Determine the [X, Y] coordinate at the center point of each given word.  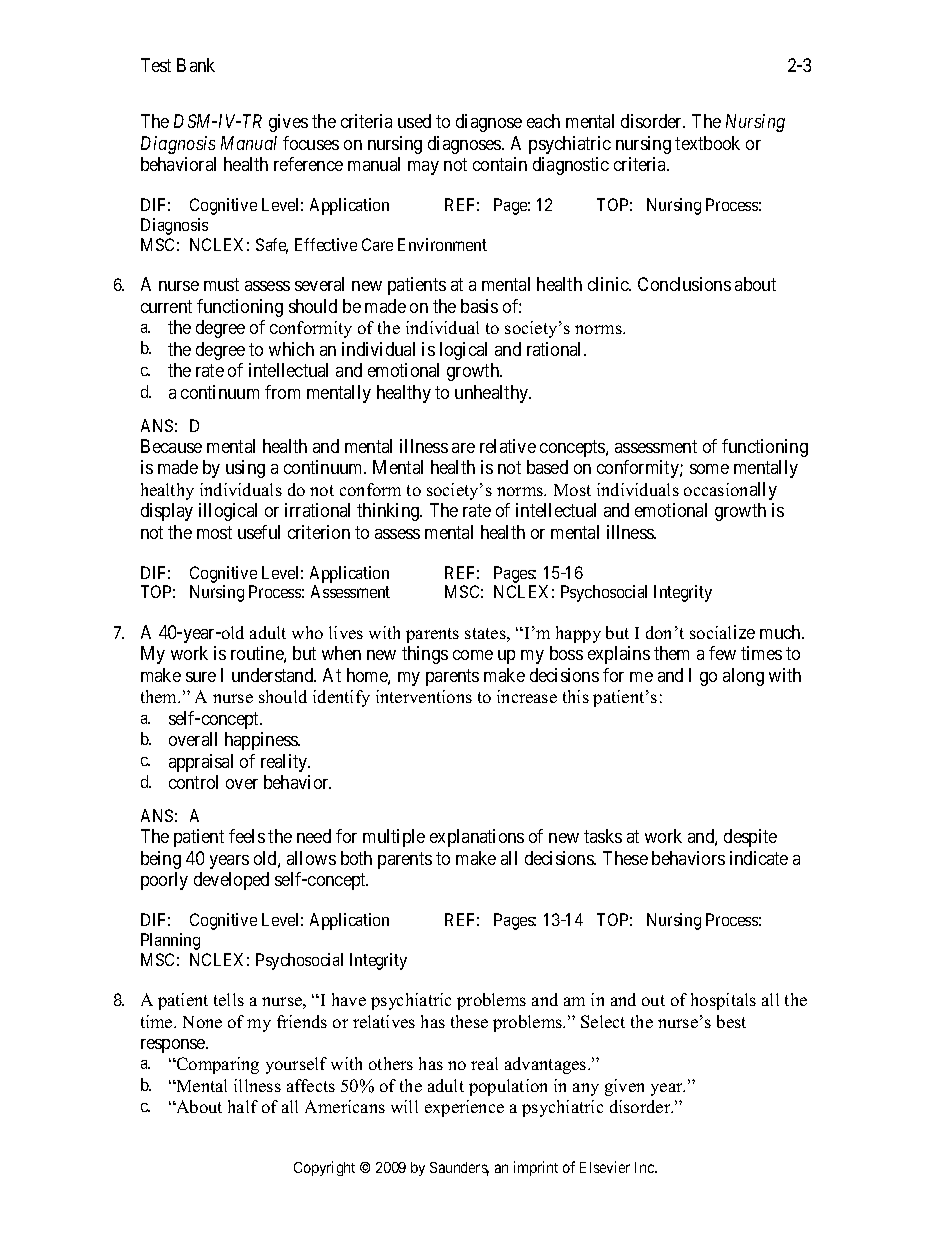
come [473, 655]
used [414, 121]
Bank [196, 65]
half [243, 1106]
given [624, 1087]
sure [201, 677]
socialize [722, 632]
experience [464, 1108]
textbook [707, 143]
